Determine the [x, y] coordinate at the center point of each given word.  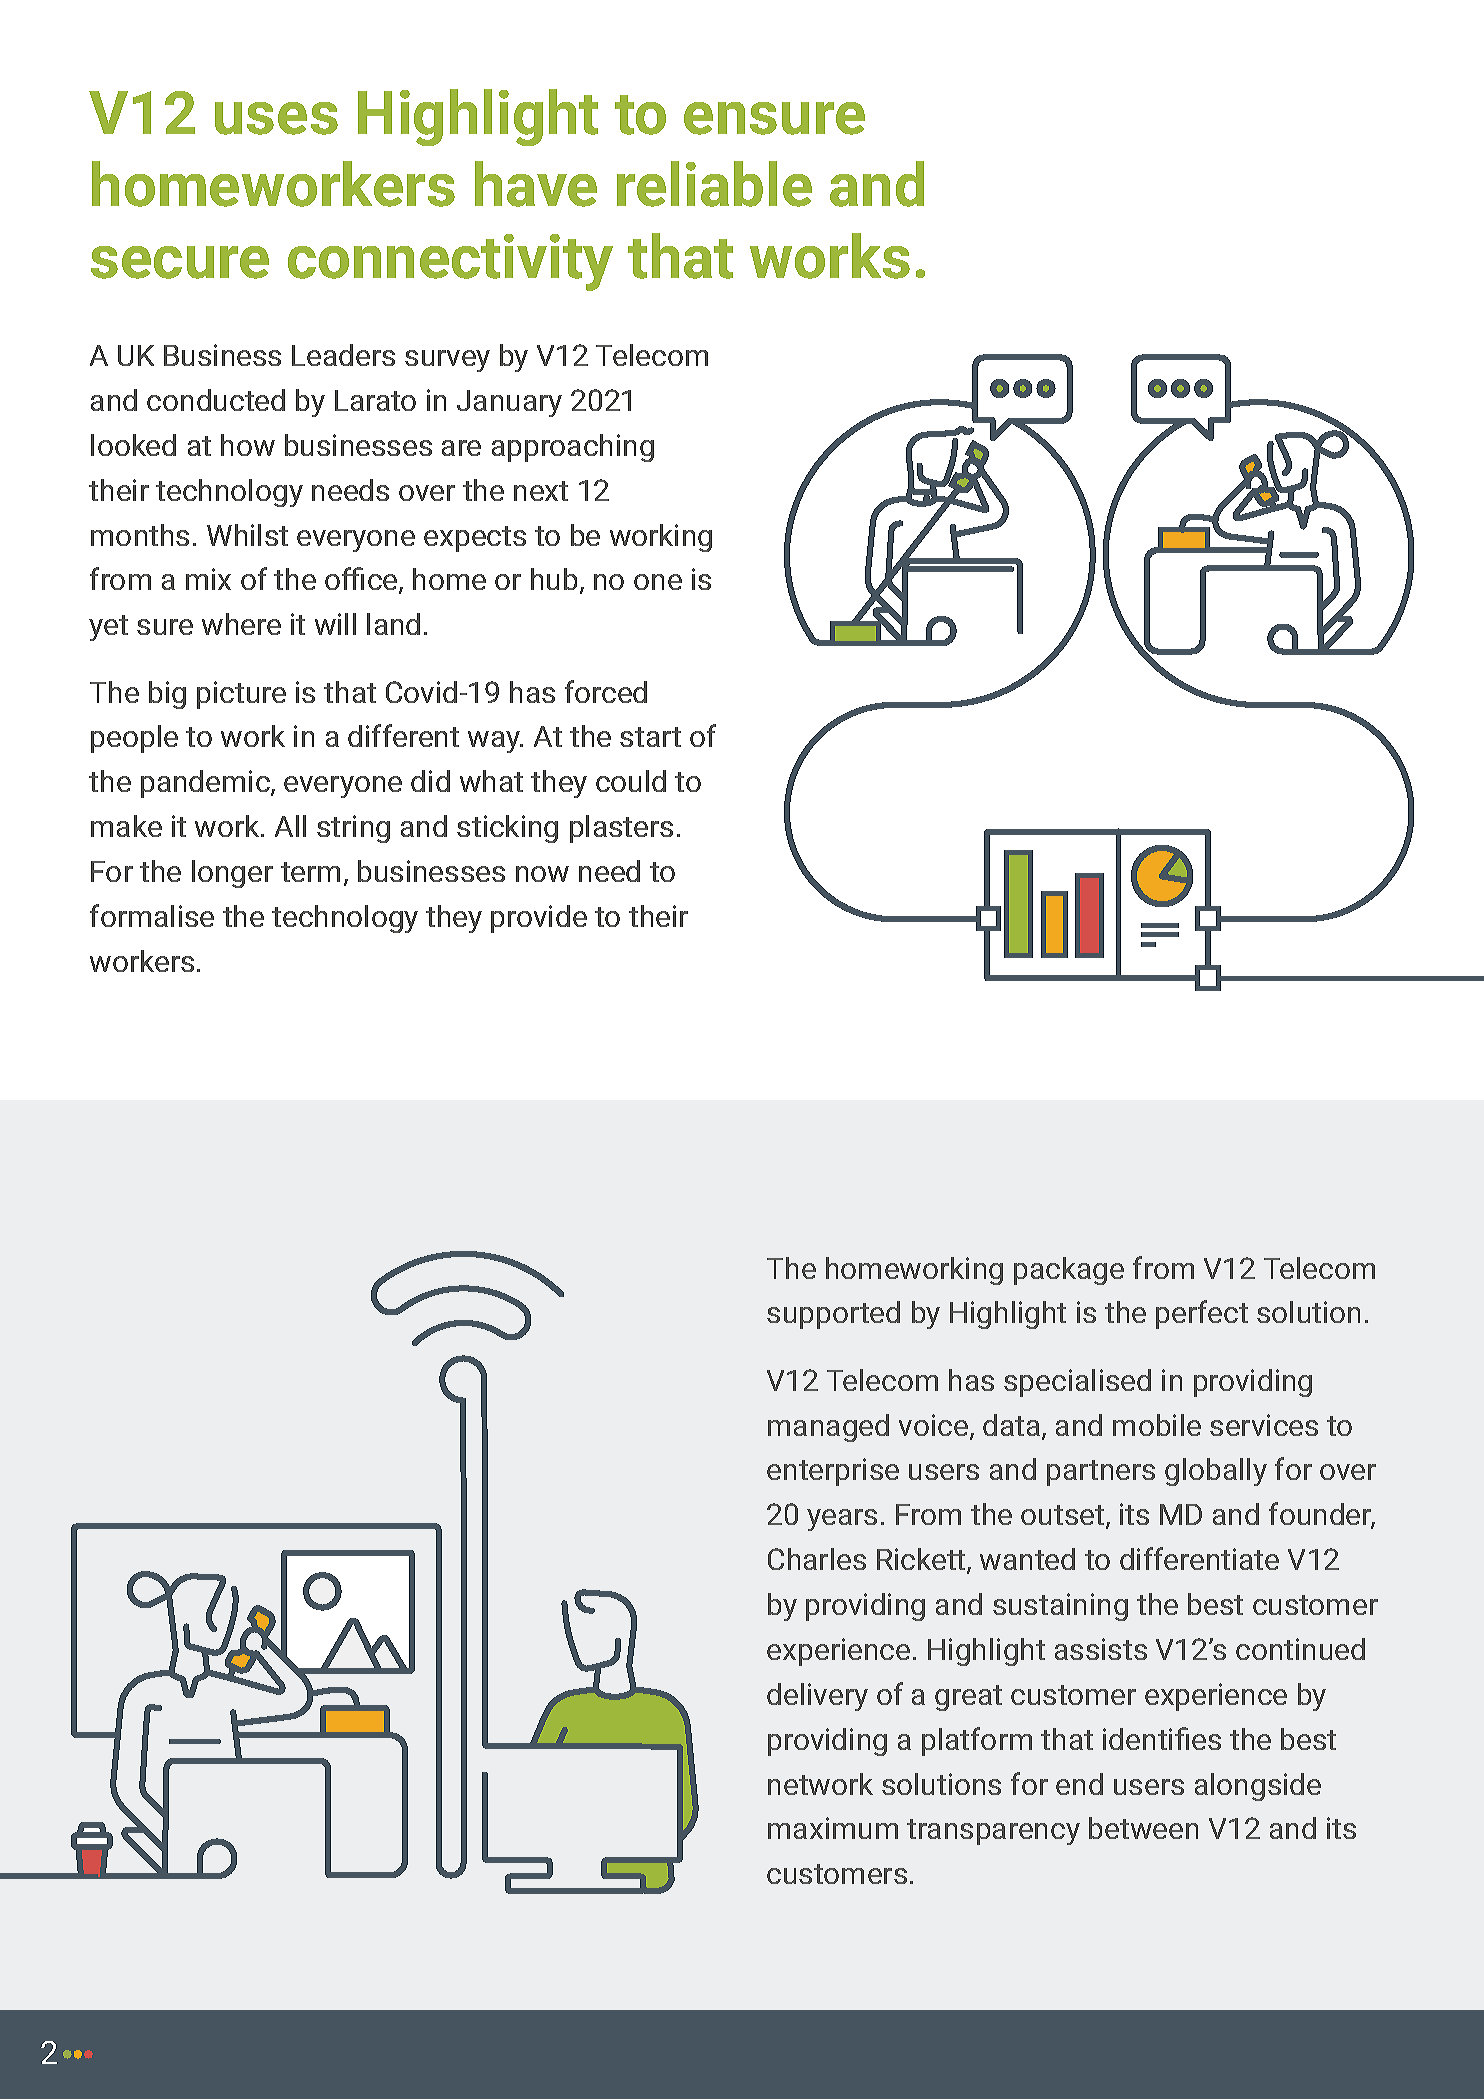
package [1069, 1271]
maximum [833, 1828]
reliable [714, 184]
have [536, 184]
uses [276, 118]
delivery [817, 1697]
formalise [152, 915]
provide [539, 919]
